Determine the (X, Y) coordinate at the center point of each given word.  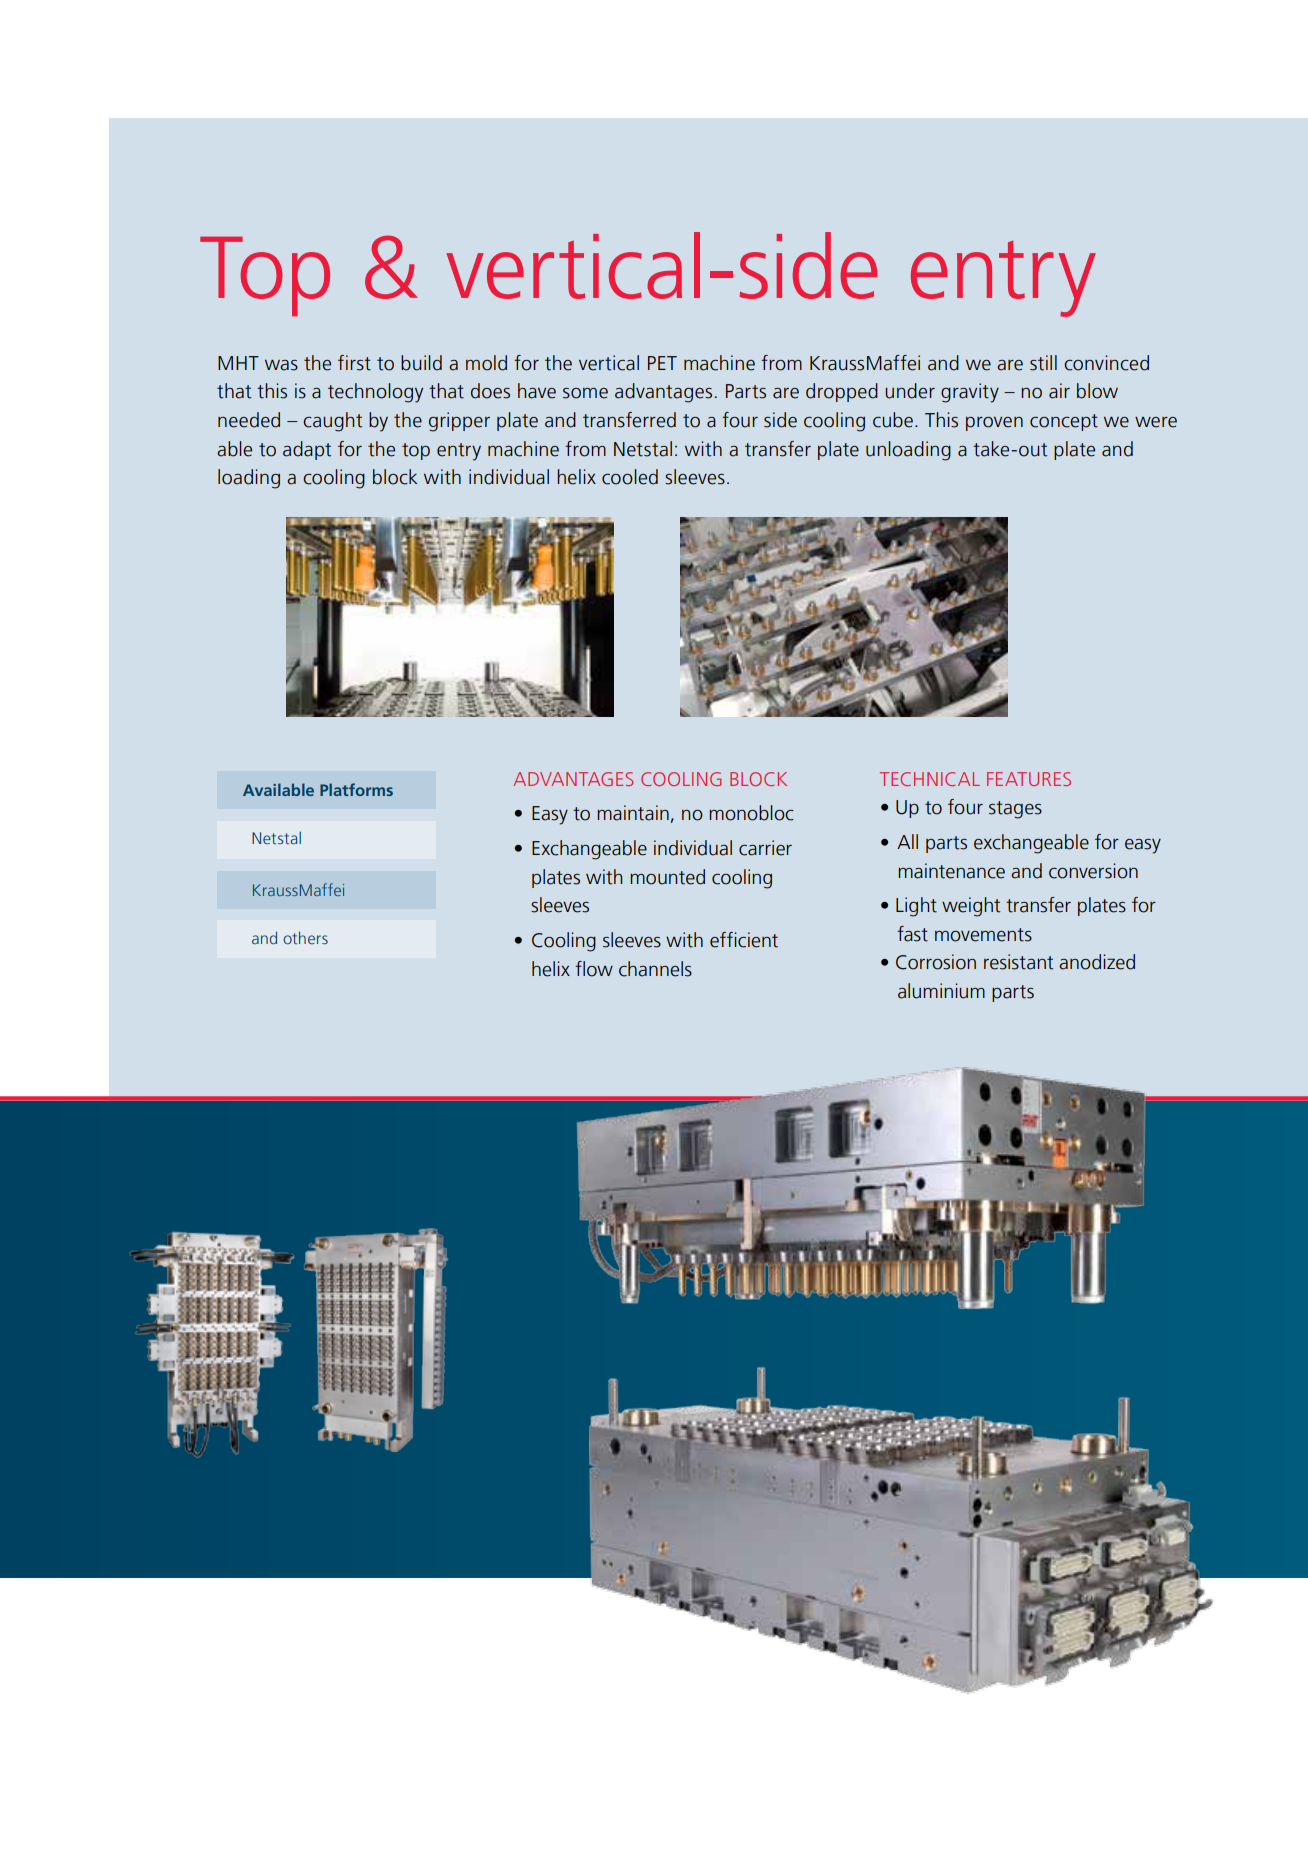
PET (662, 363)
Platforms (356, 789)
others (305, 937)
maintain (633, 813)
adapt (307, 450)
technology (375, 393)
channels (655, 969)
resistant (1018, 962)
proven (994, 424)
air (1059, 391)
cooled (630, 477)
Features (1029, 779)
